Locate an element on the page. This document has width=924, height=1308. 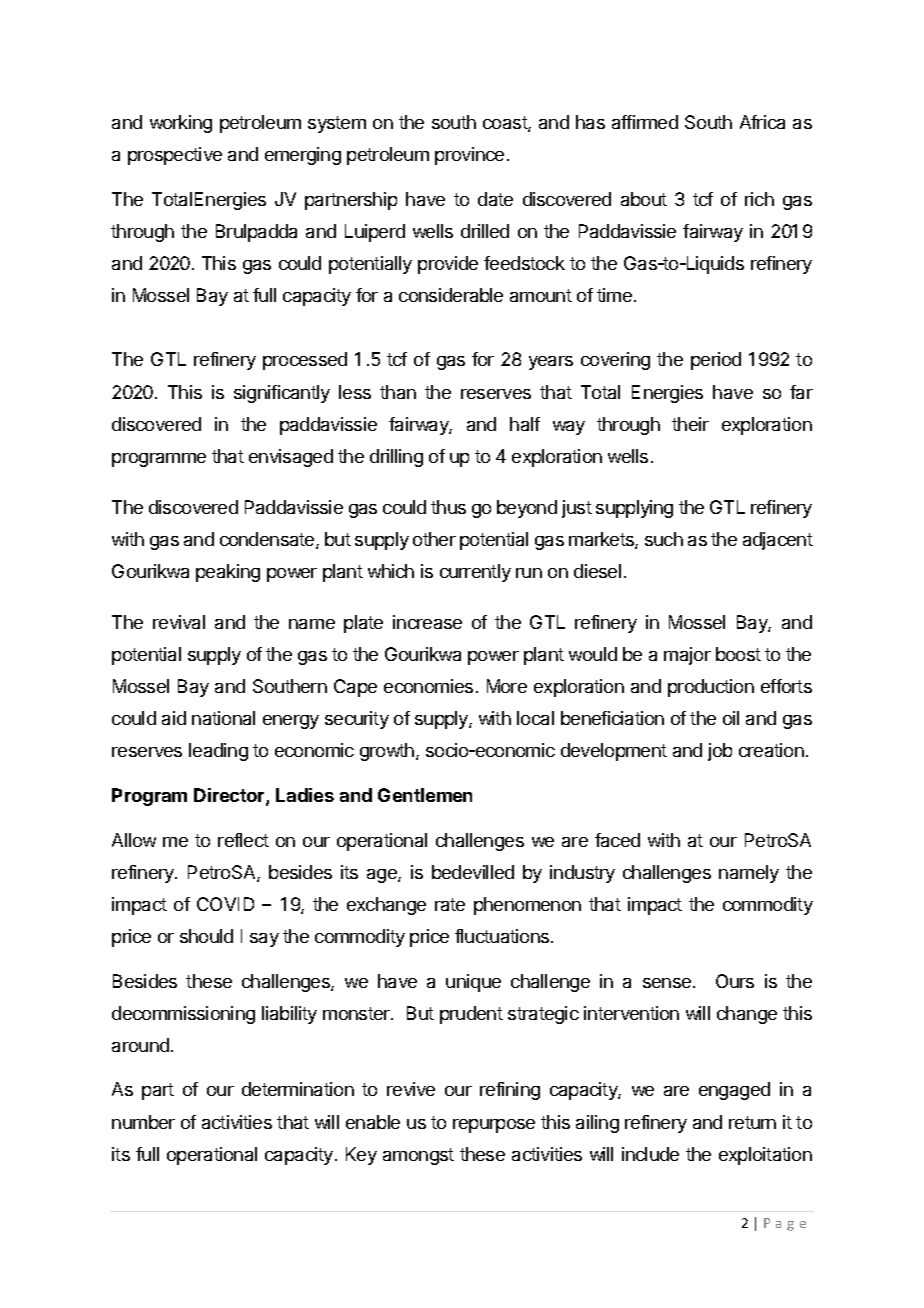
Gentlemen is located at coordinates (425, 795).
